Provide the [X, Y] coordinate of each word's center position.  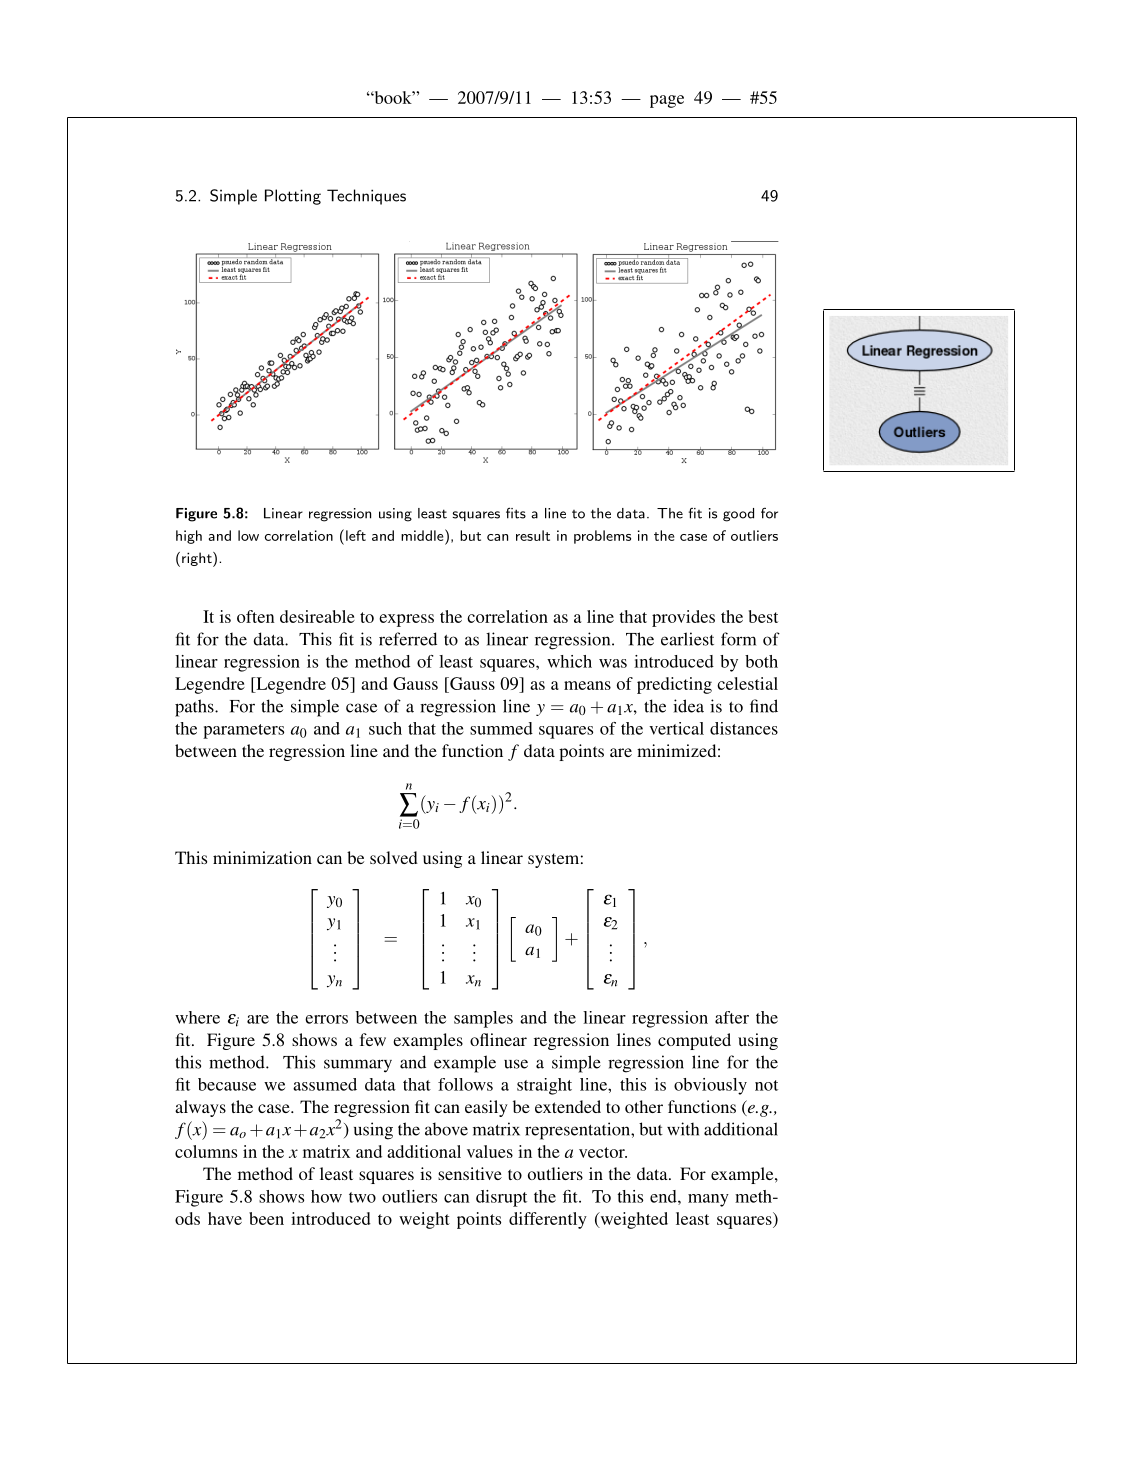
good [738, 515]
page [667, 101]
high [189, 537]
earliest [687, 639]
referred [408, 639]
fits [516, 513]
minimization [262, 857]
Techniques [366, 197]
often [256, 616]
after [732, 1017]
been [266, 1218]
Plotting [293, 197]
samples [483, 1019]
